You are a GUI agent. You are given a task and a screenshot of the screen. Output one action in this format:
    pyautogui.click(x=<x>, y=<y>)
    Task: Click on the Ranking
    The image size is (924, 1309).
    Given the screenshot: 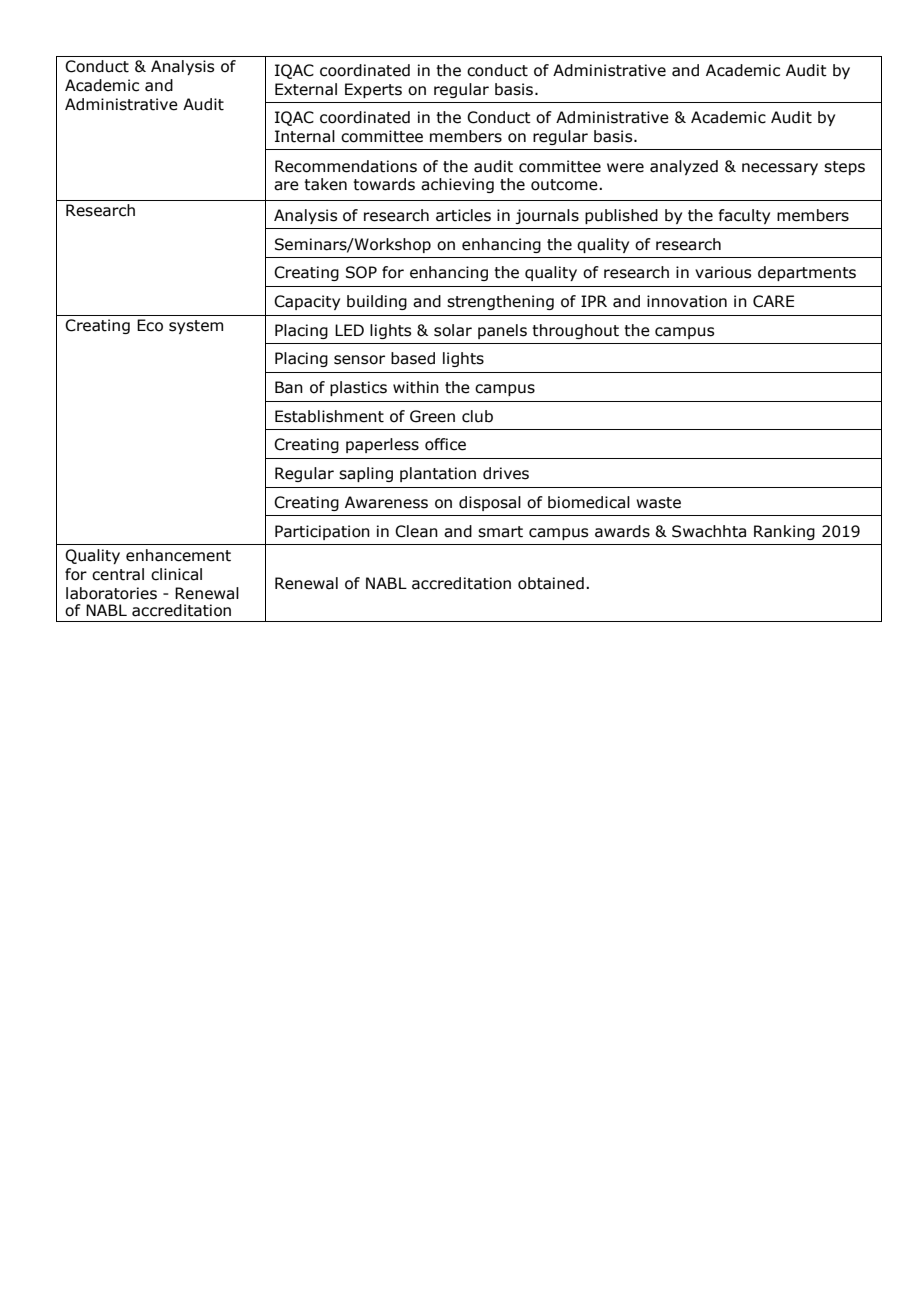 What is the action you would take?
    pyautogui.click(x=784, y=532)
